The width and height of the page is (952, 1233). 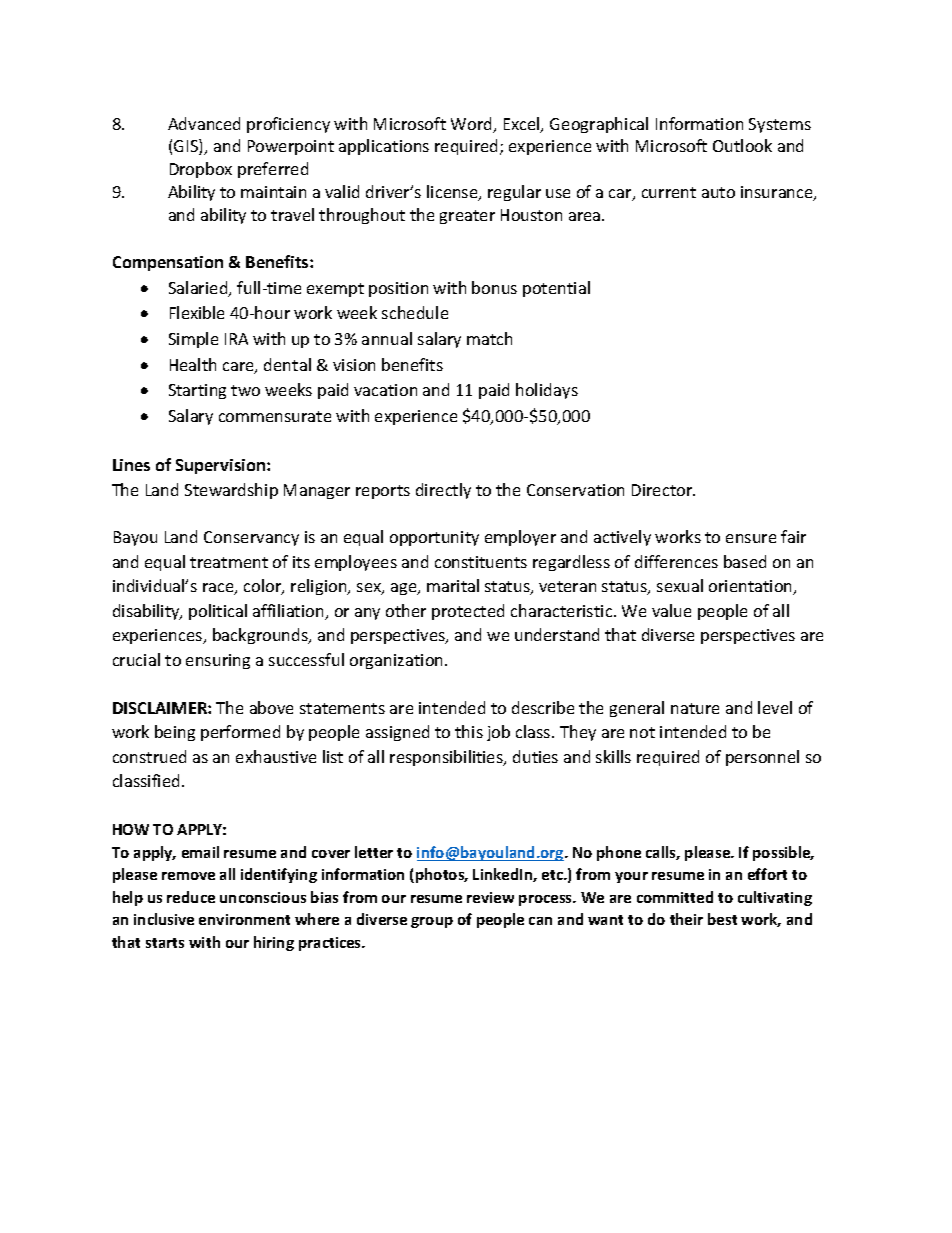 I want to click on Conservancy, so click(x=251, y=538).
